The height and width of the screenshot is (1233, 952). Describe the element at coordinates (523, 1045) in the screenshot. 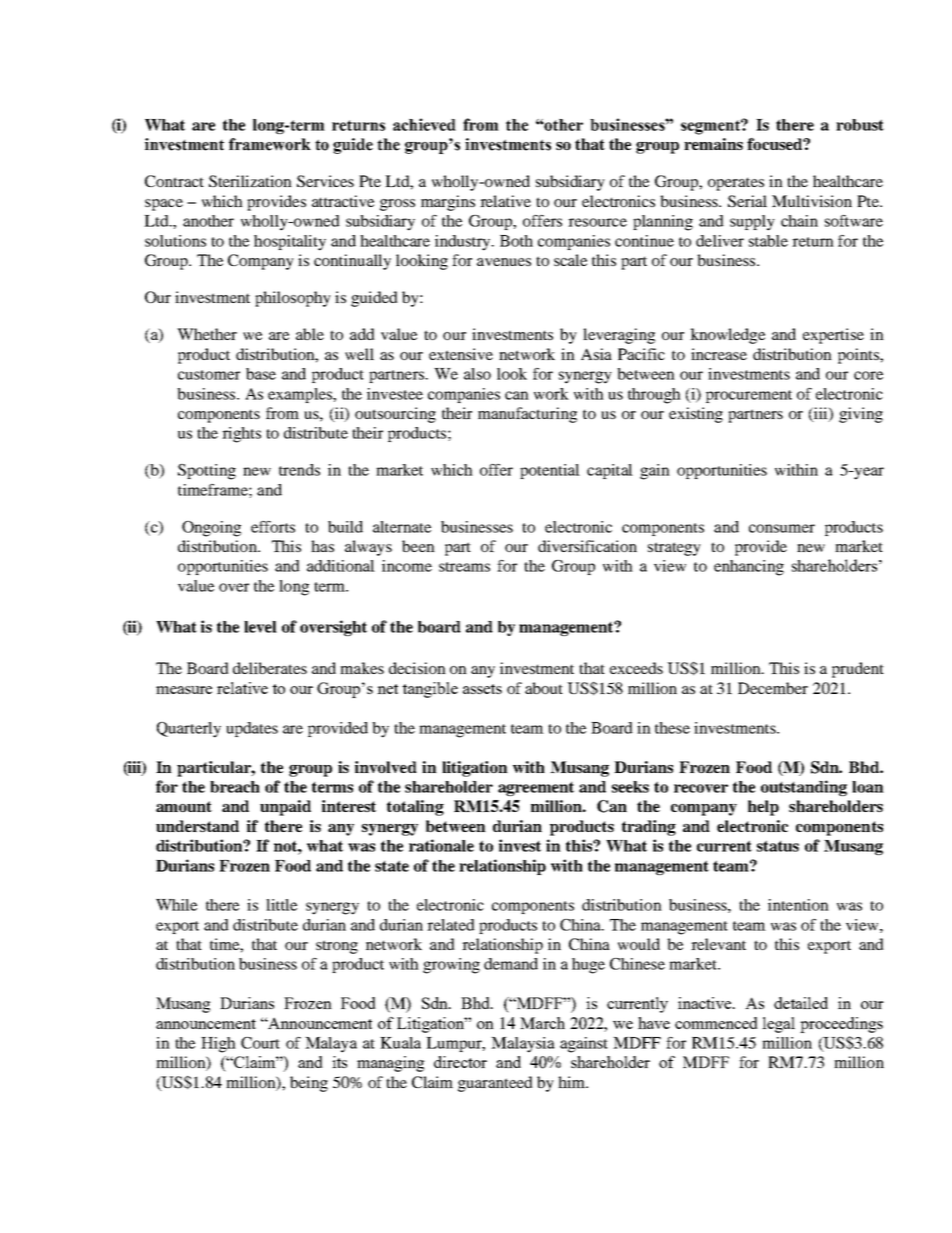

I see `Malaysia` at that location.
